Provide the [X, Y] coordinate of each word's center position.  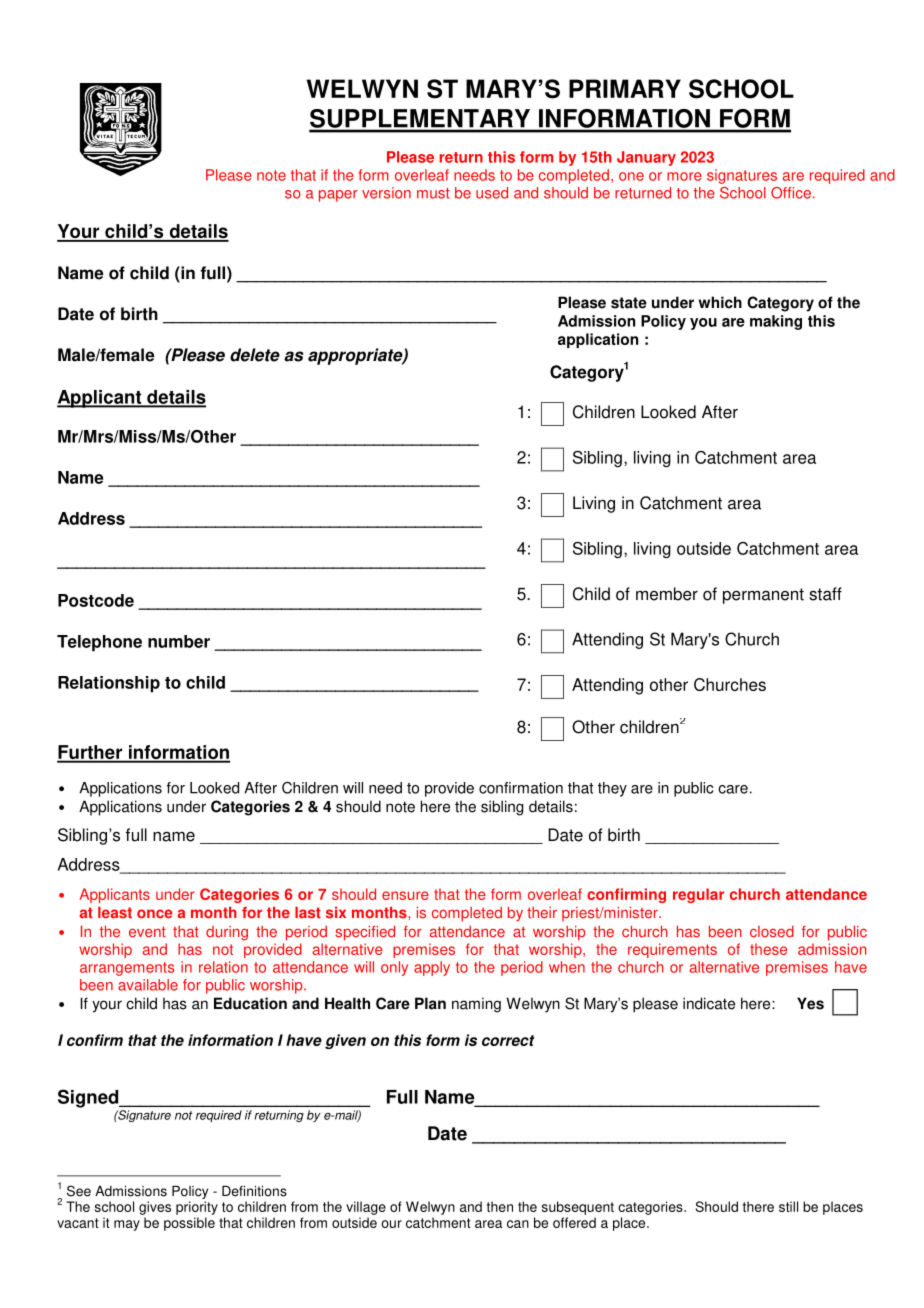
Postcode [96, 600]
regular [698, 895]
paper [338, 196]
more [684, 176]
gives [155, 1208]
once [154, 914]
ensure [405, 895]
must [433, 193]
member [667, 594]
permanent [763, 596]
